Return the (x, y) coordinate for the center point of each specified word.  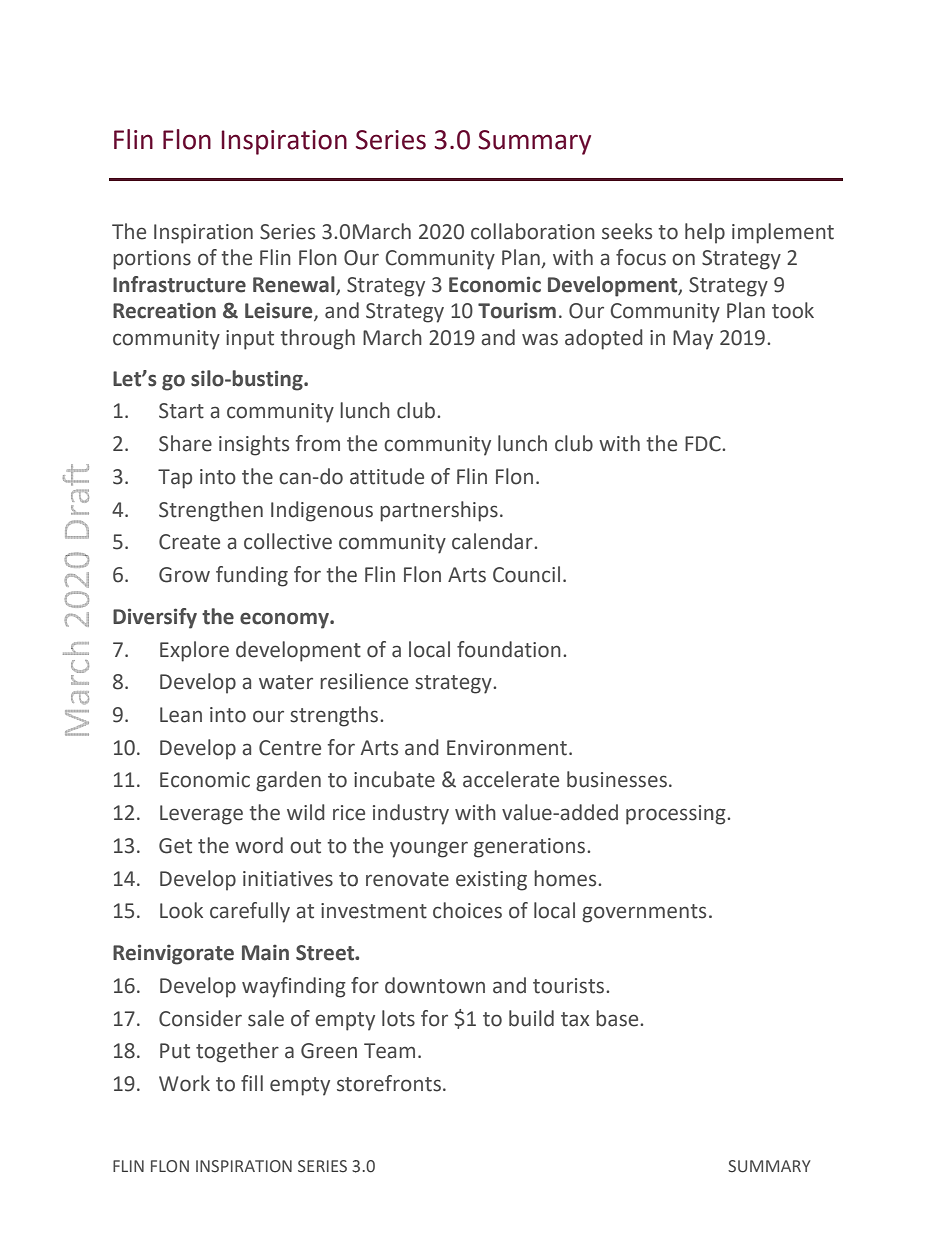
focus (641, 257)
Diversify (155, 618)
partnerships (439, 511)
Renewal (295, 285)
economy (285, 620)
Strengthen (211, 511)
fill (252, 1083)
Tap (175, 479)
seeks (627, 231)
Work (184, 1083)
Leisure (280, 311)
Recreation (164, 310)
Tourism (517, 310)
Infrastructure (179, 284)
